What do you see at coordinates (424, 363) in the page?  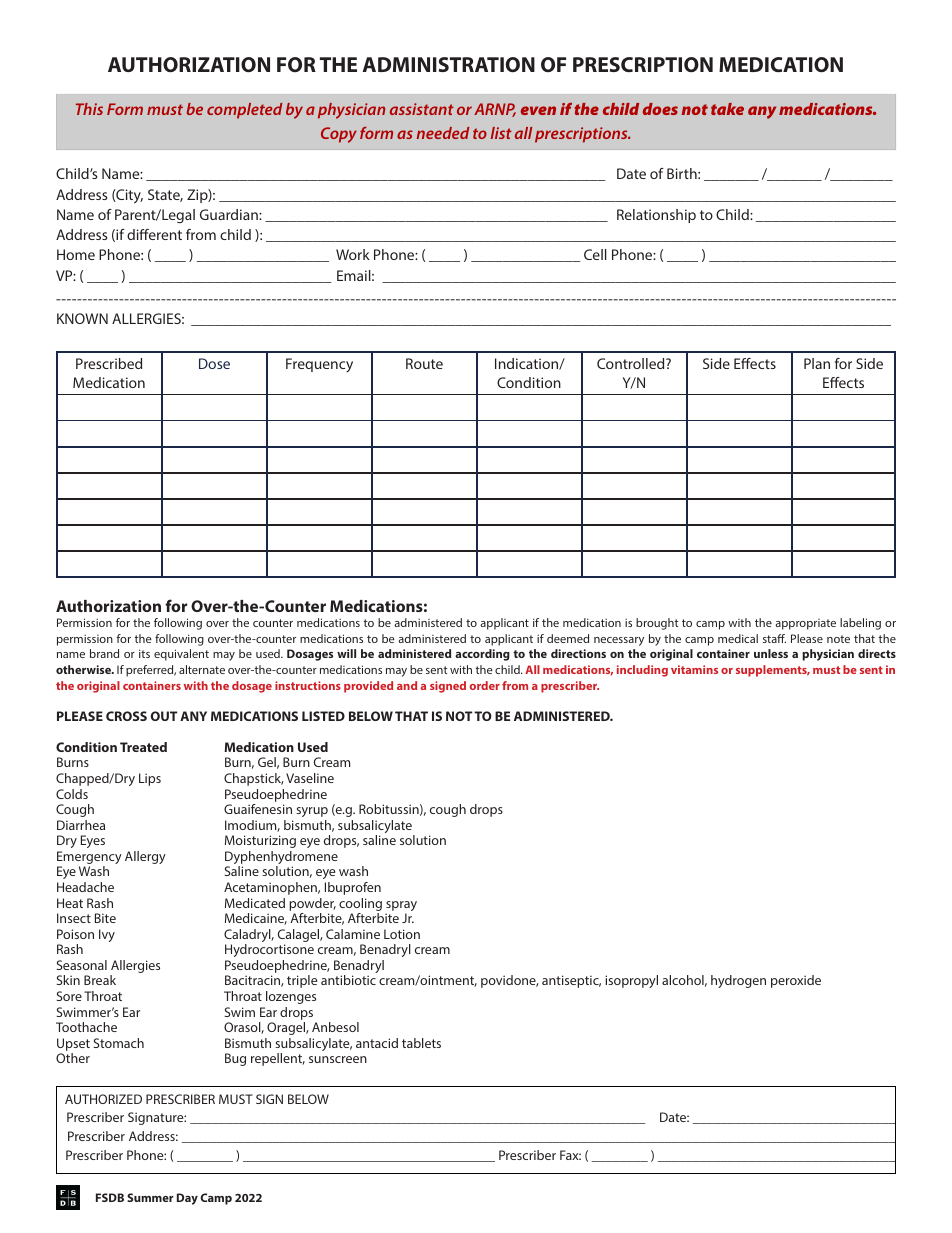 I see `Route` at bounding box center [424, 363].
